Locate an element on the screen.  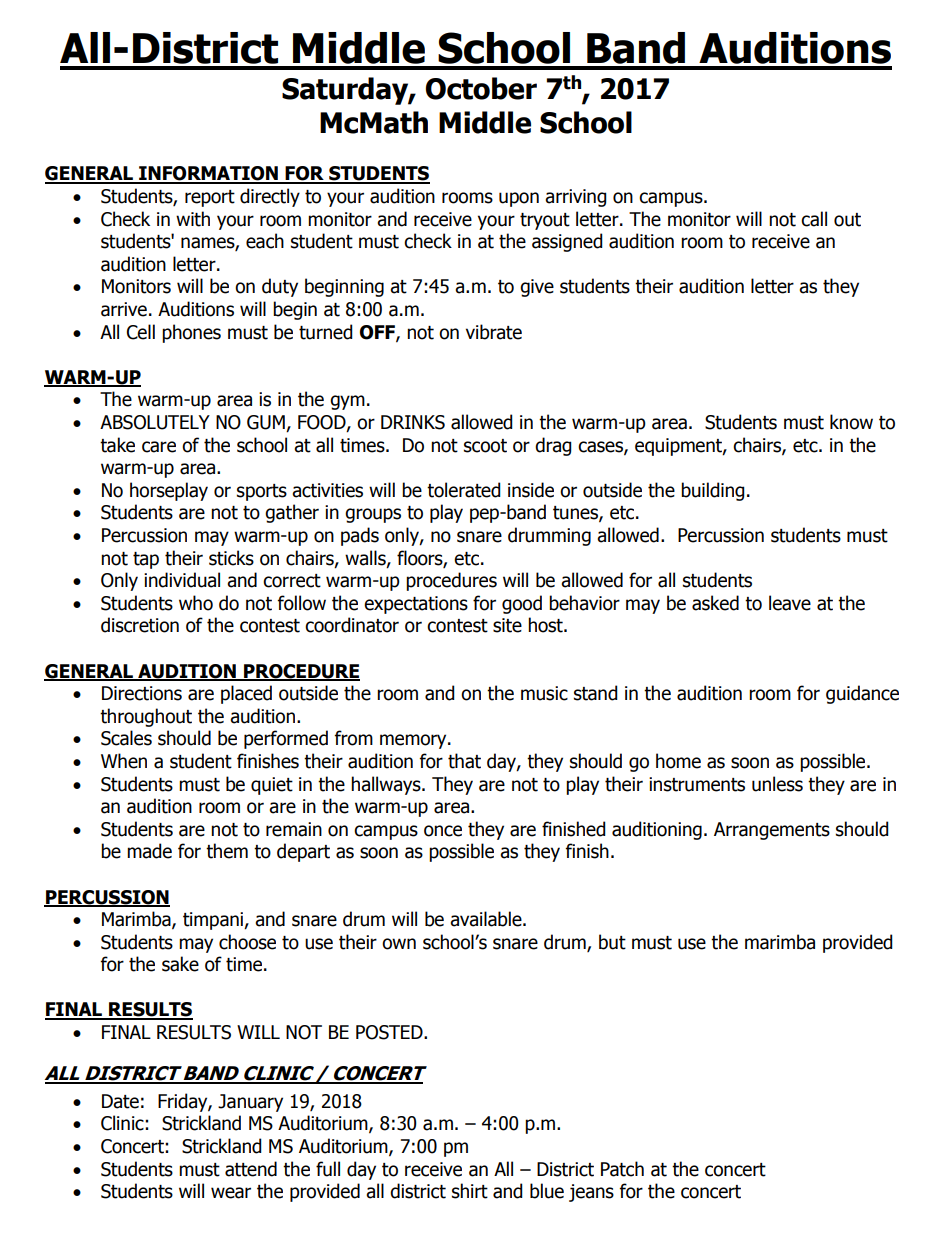
site is located at coordinates (507, 625).
